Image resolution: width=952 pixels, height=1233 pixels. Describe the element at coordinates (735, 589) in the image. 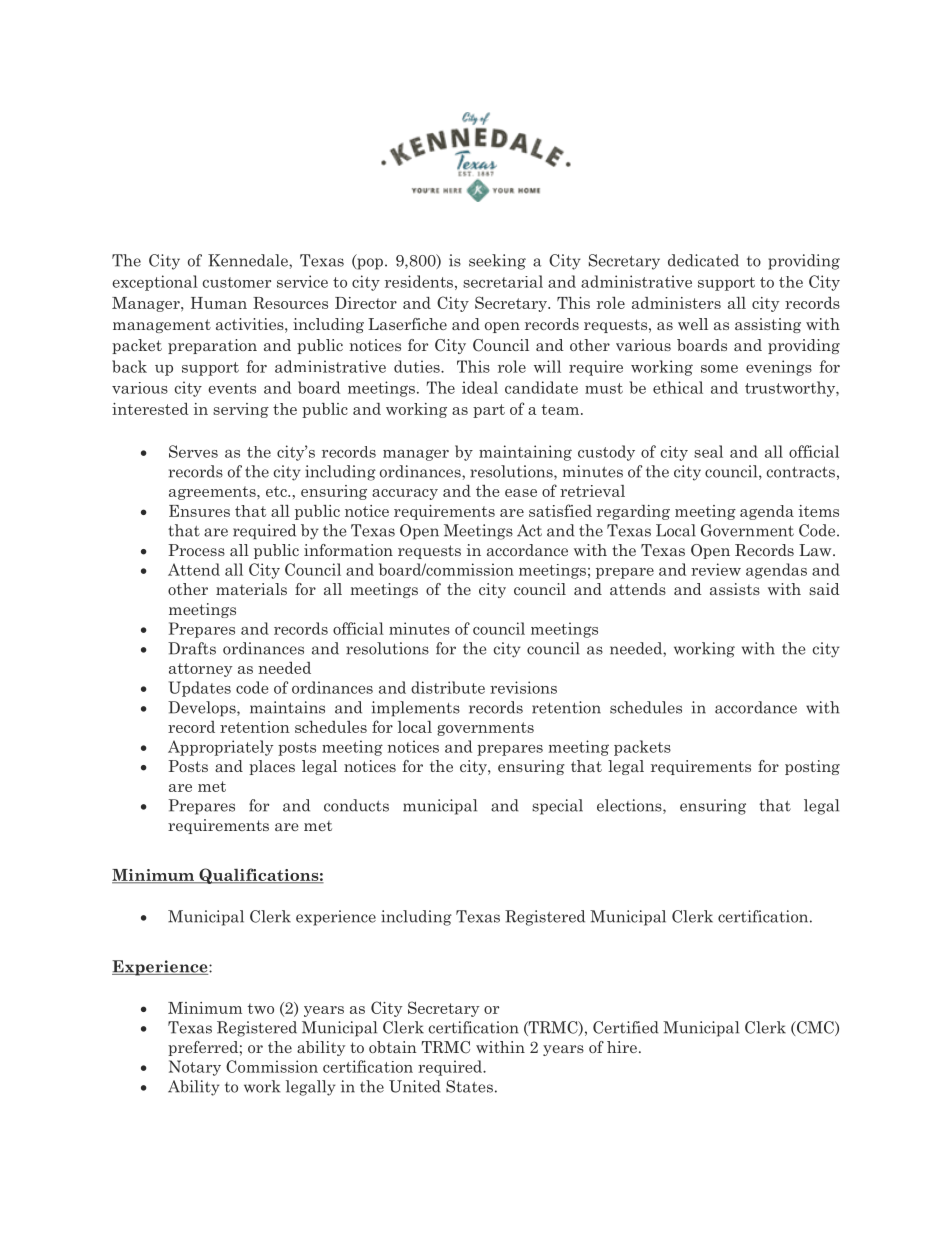

I see `assists` at that location.
